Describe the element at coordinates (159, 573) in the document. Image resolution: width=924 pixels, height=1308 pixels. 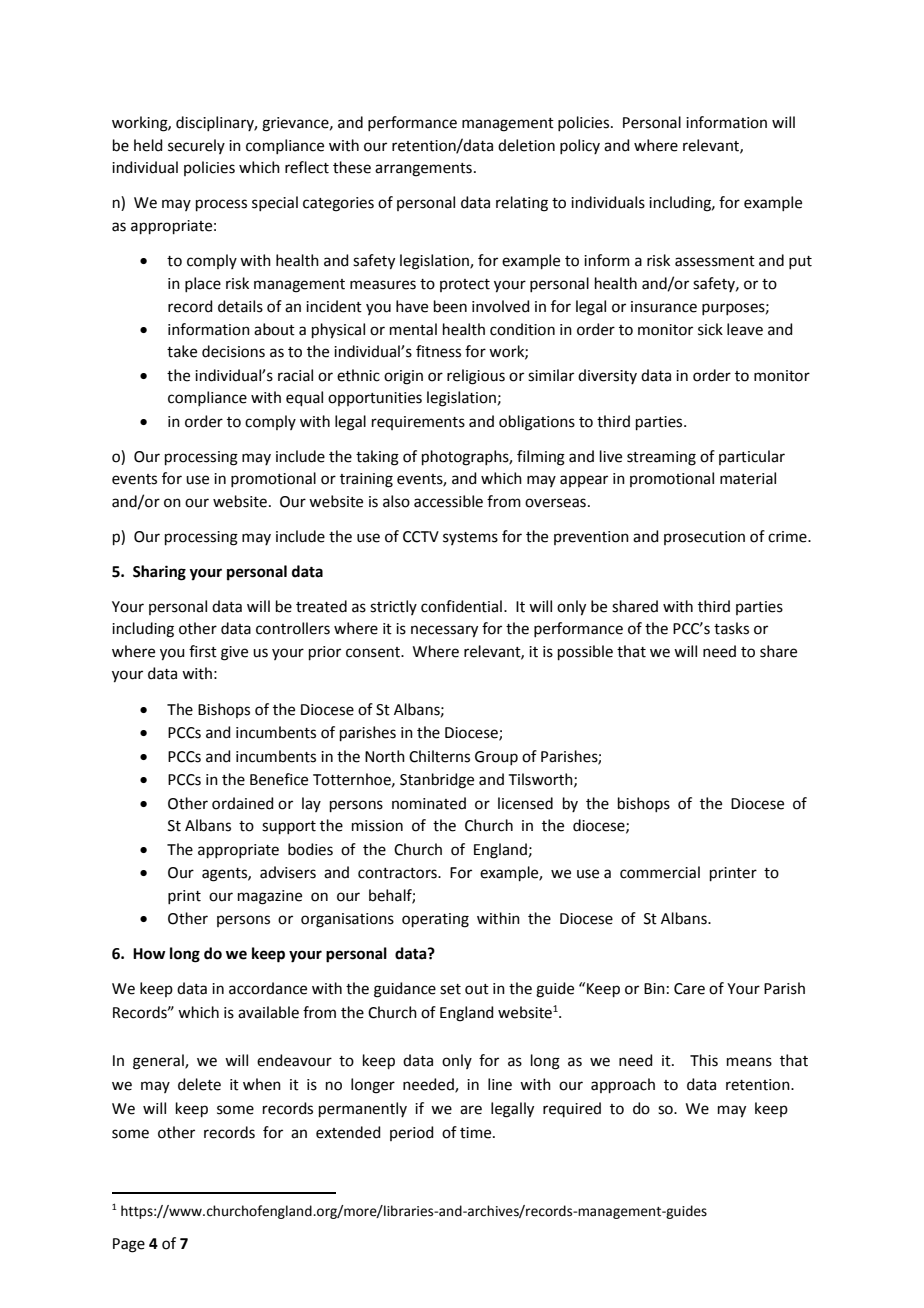
I see `Sharing` at that location.
